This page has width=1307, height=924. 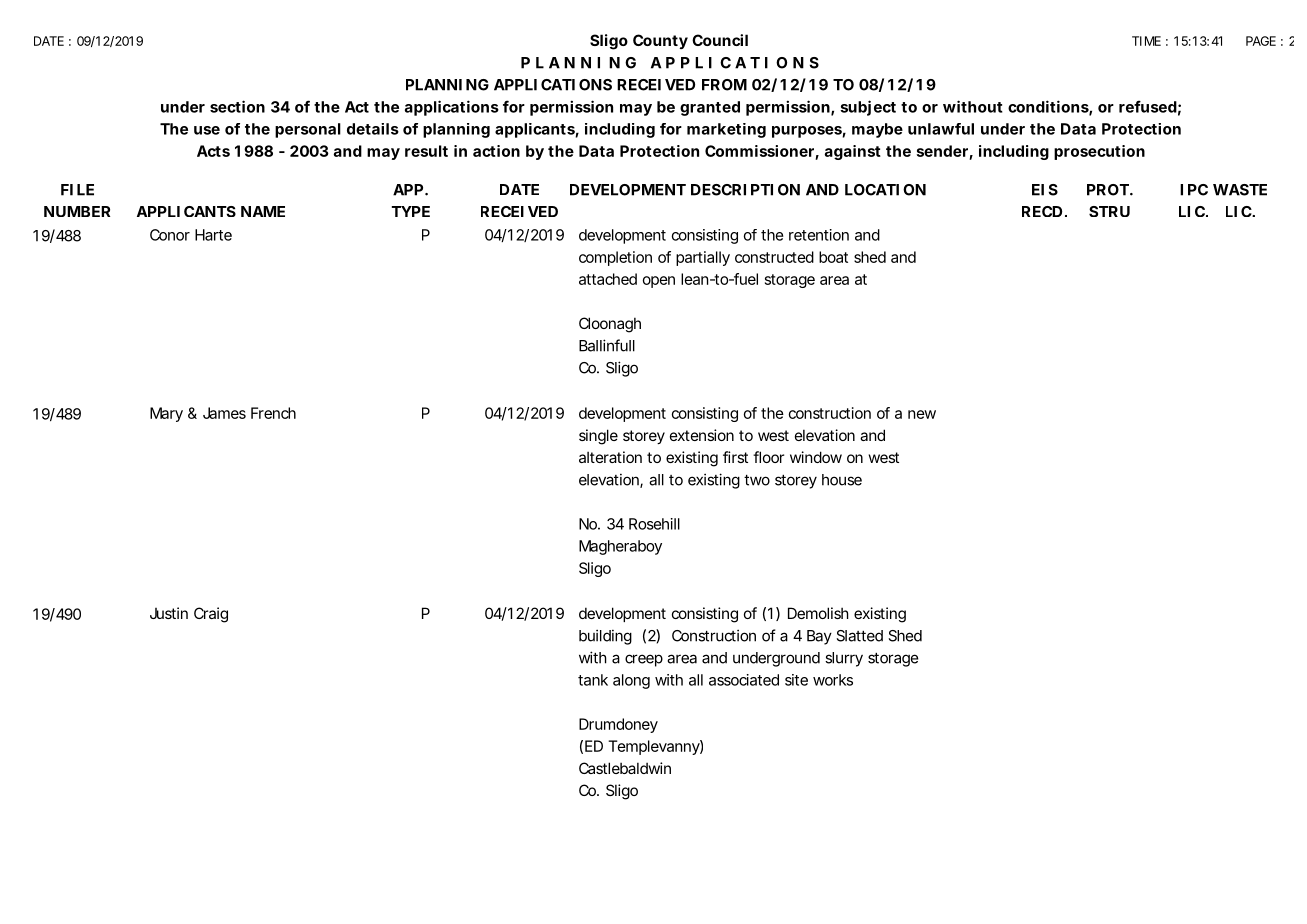 I want to click on creep, so click(x=644, y=660).
